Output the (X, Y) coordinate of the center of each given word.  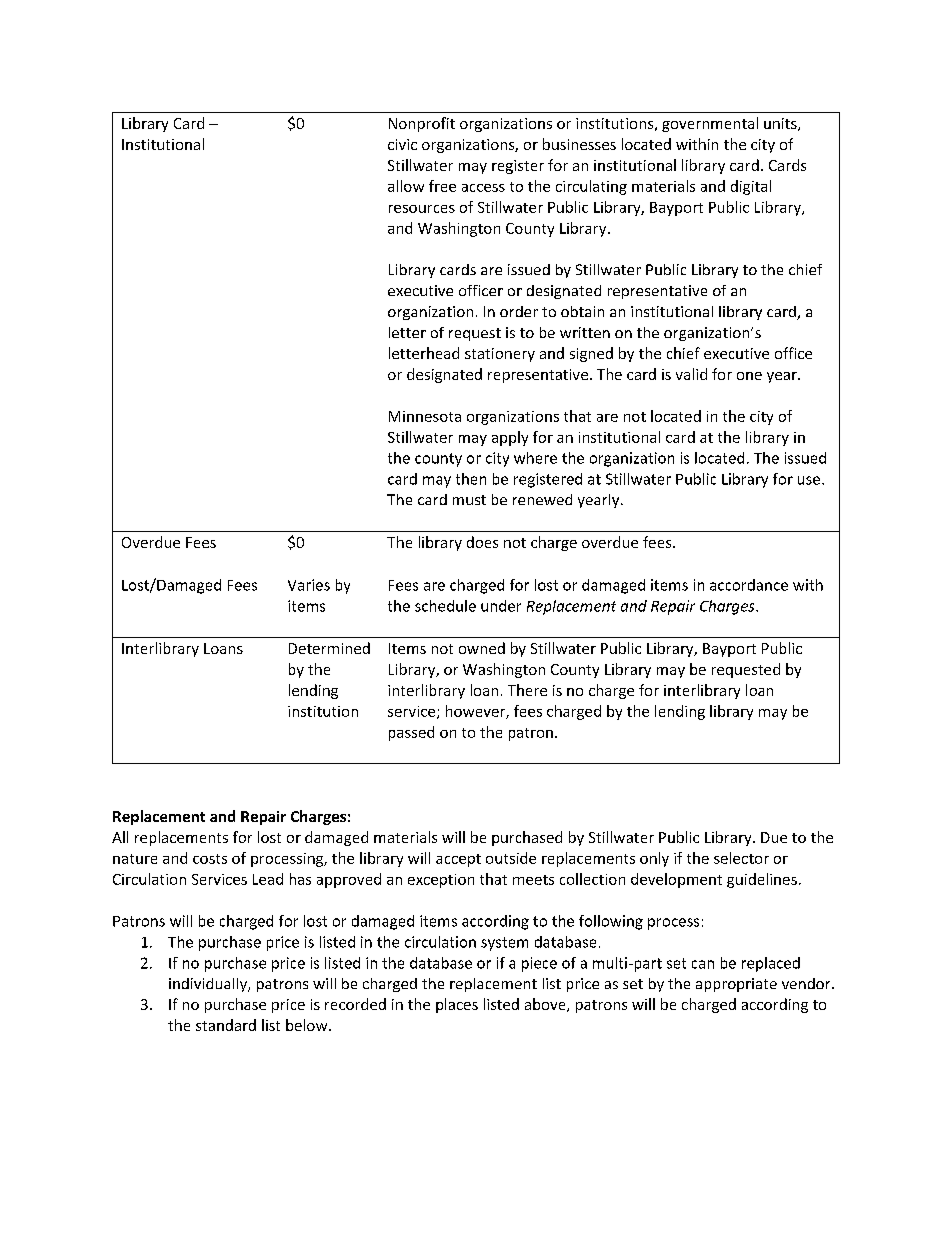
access (483, 188)
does (482, 542)
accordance (749, 585)
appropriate (736, 985)
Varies (309, 585)
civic (402, 144)
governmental (710, 124)
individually (209, 985)
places (457, 1005)
